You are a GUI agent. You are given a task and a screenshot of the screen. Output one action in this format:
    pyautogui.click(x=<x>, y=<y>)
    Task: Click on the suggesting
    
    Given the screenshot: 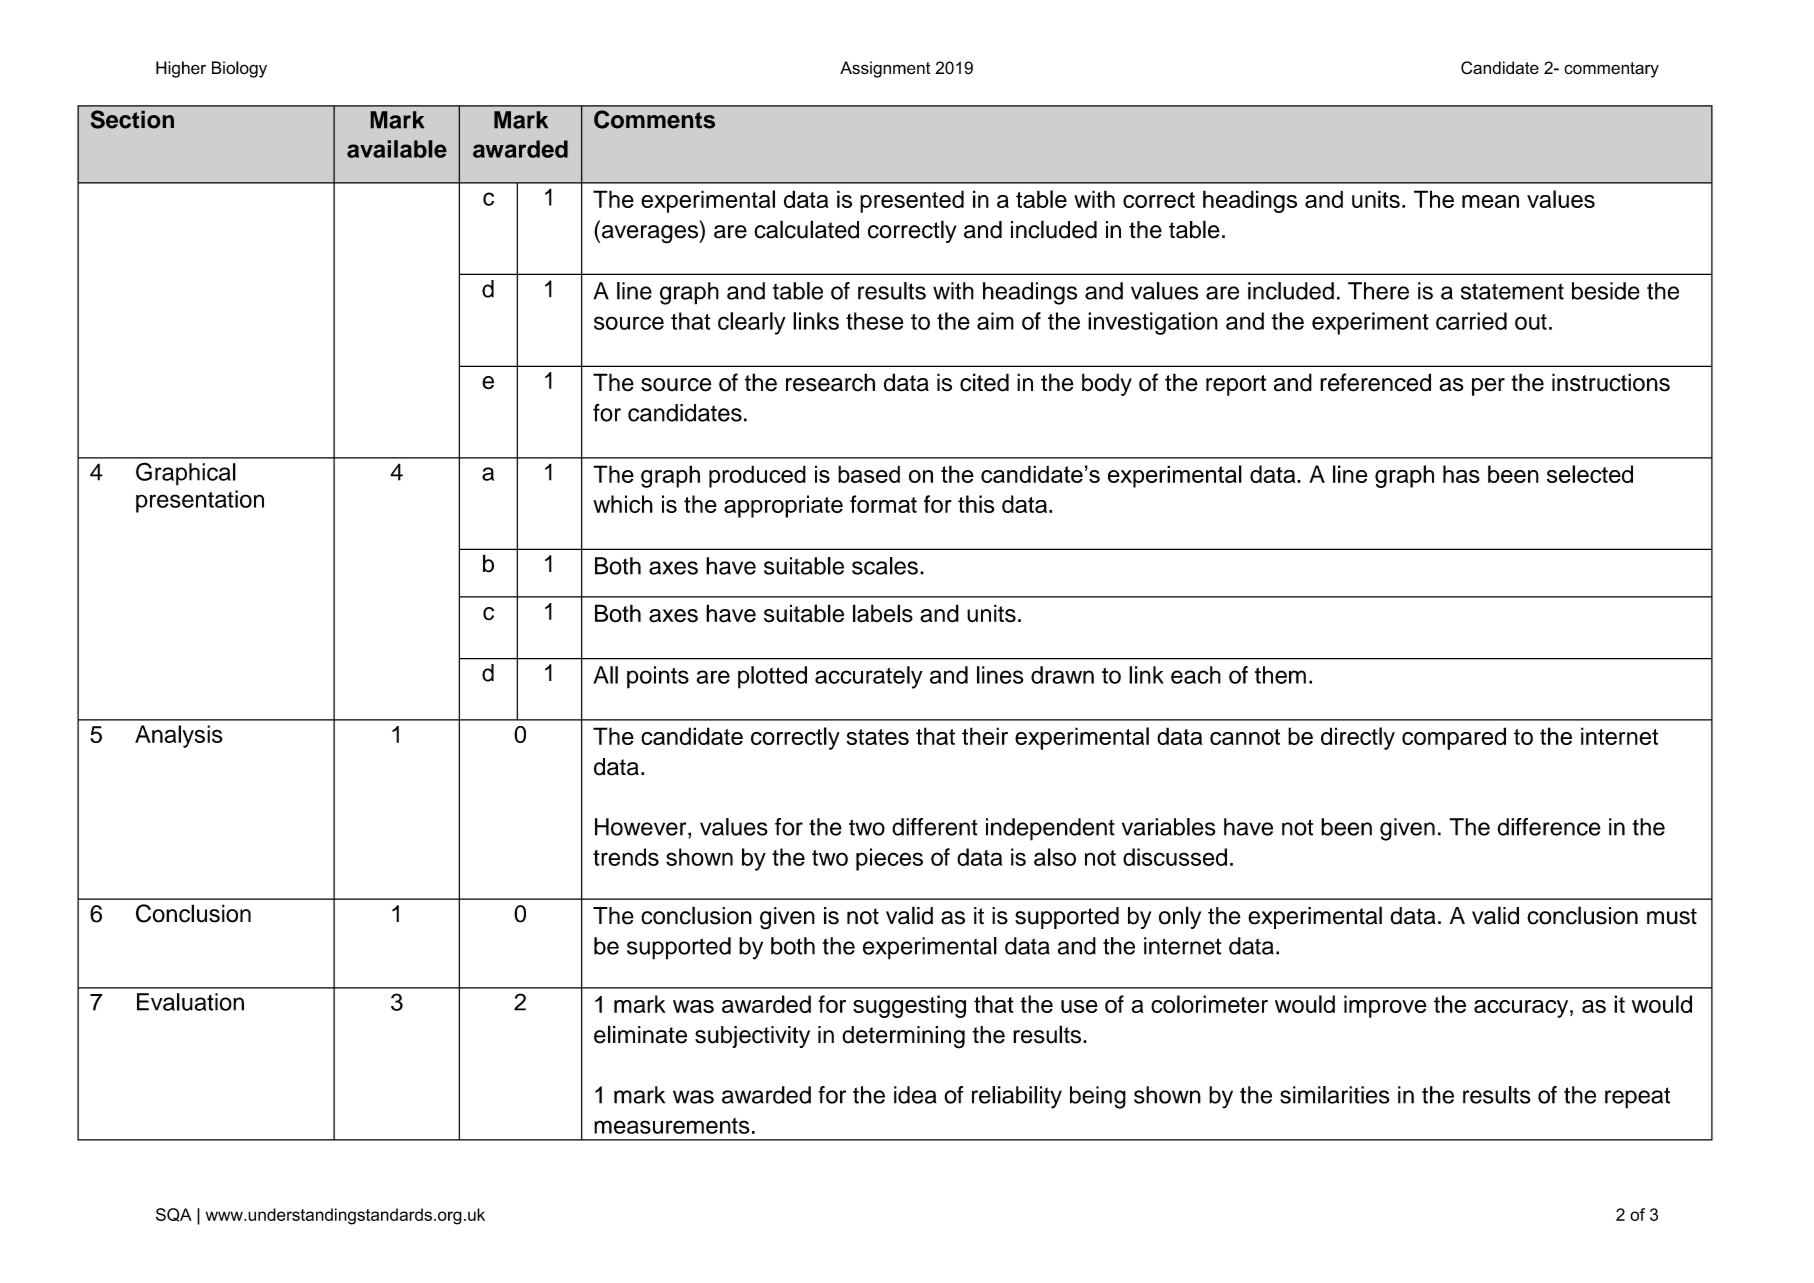 What is the action you would take?
    pyautogui.click(x=909, y=1006)
